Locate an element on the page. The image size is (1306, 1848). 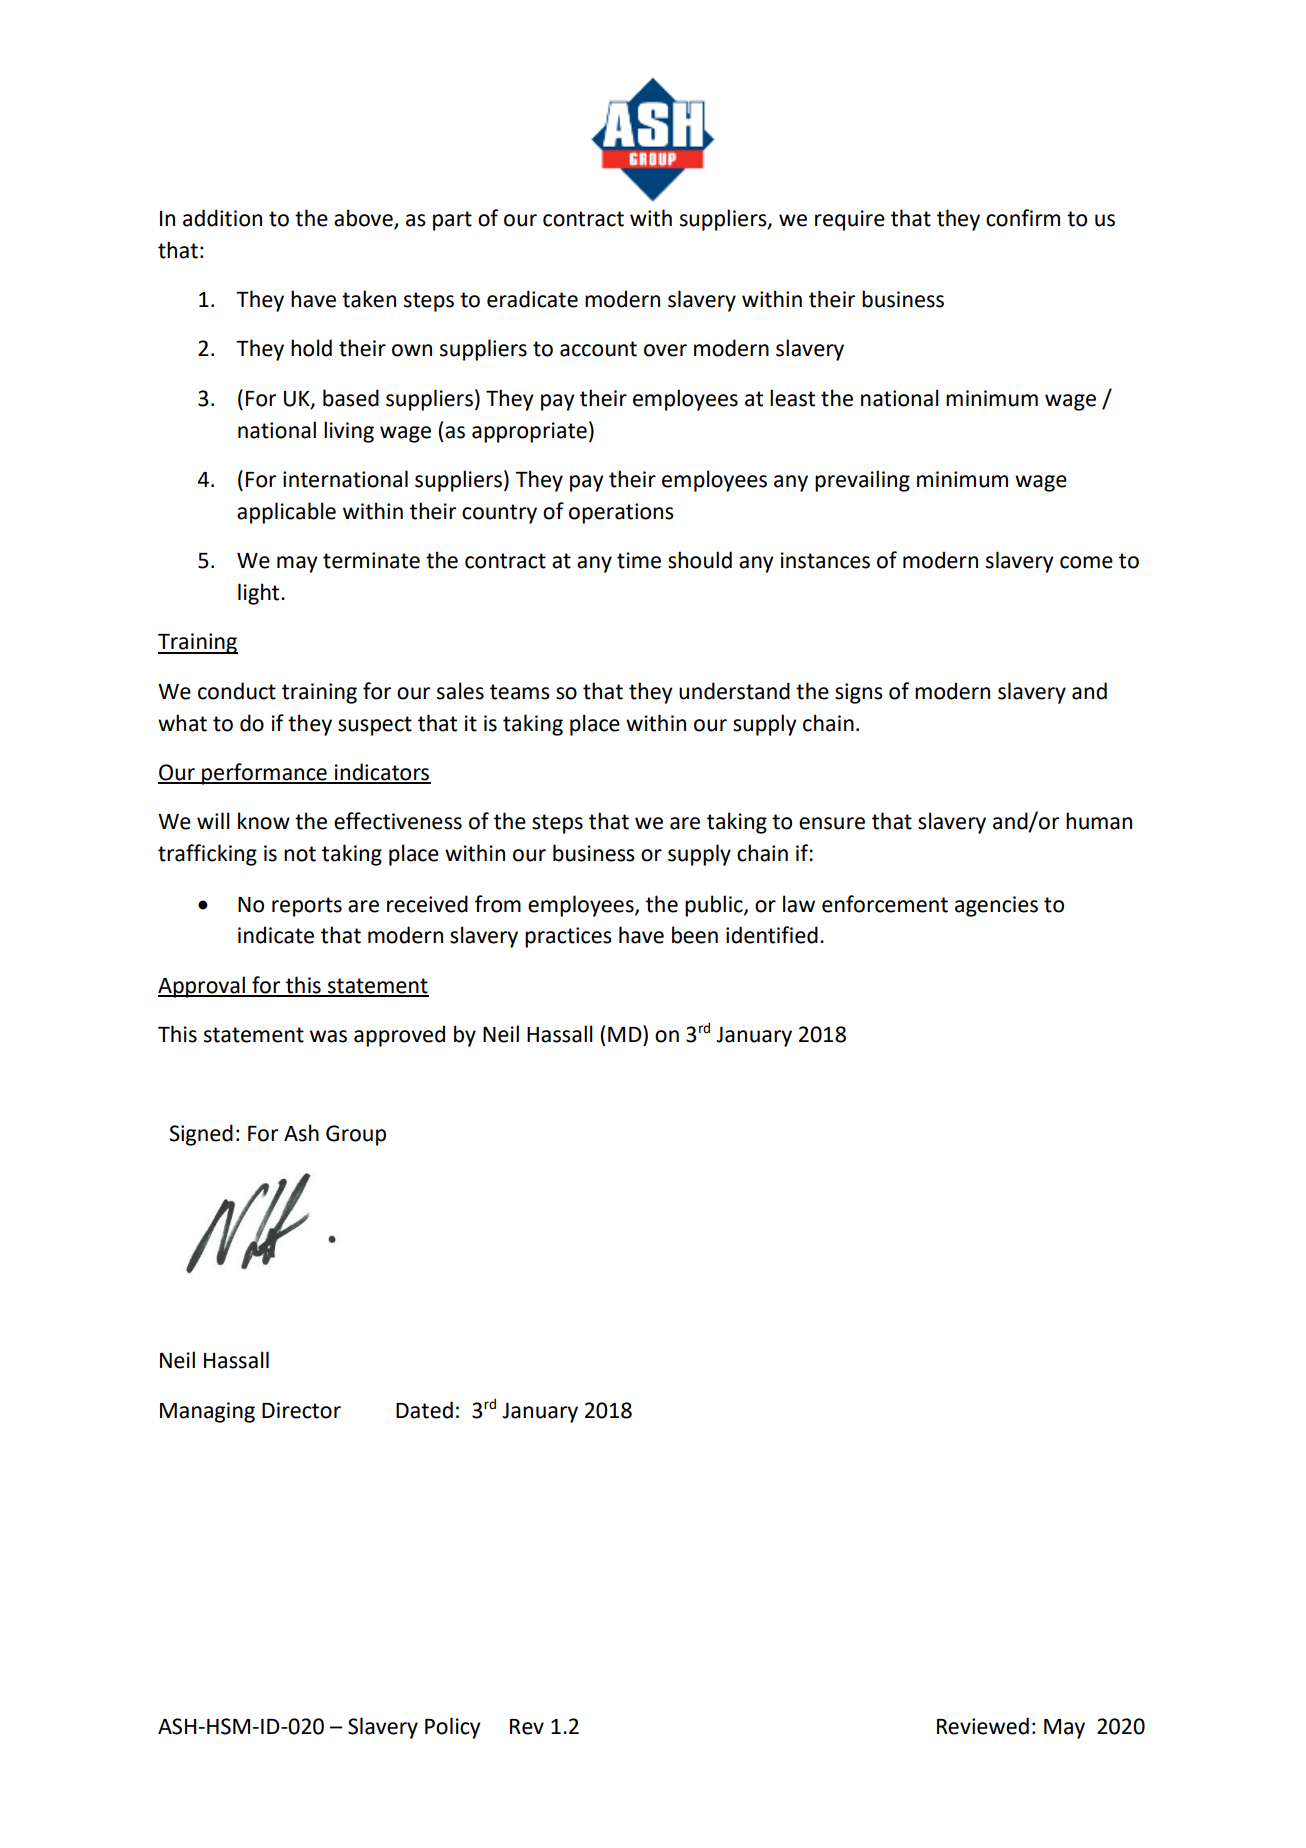
over is located at coordinates (665, 350).
